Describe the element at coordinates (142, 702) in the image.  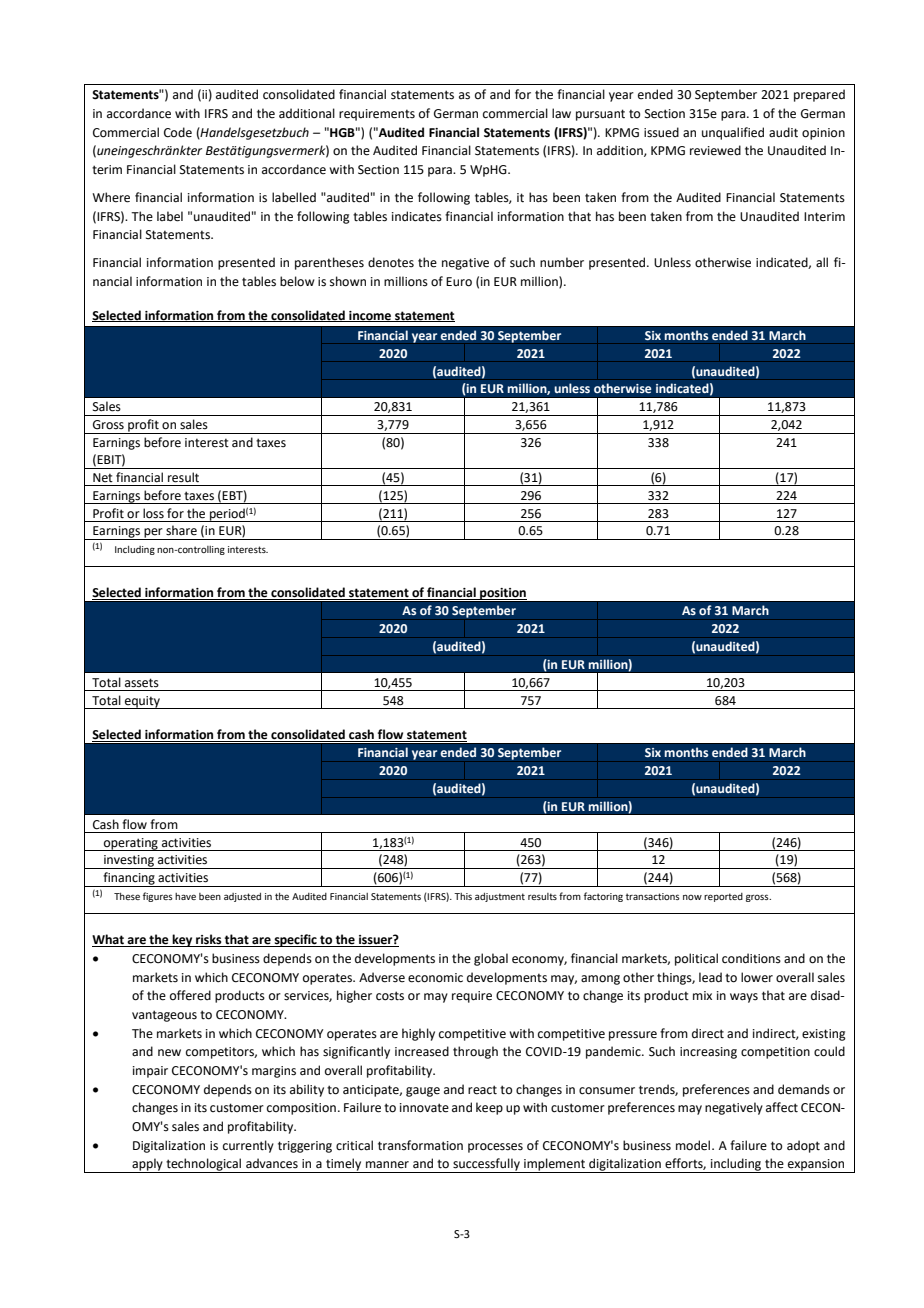
I see `equity` at that location.
